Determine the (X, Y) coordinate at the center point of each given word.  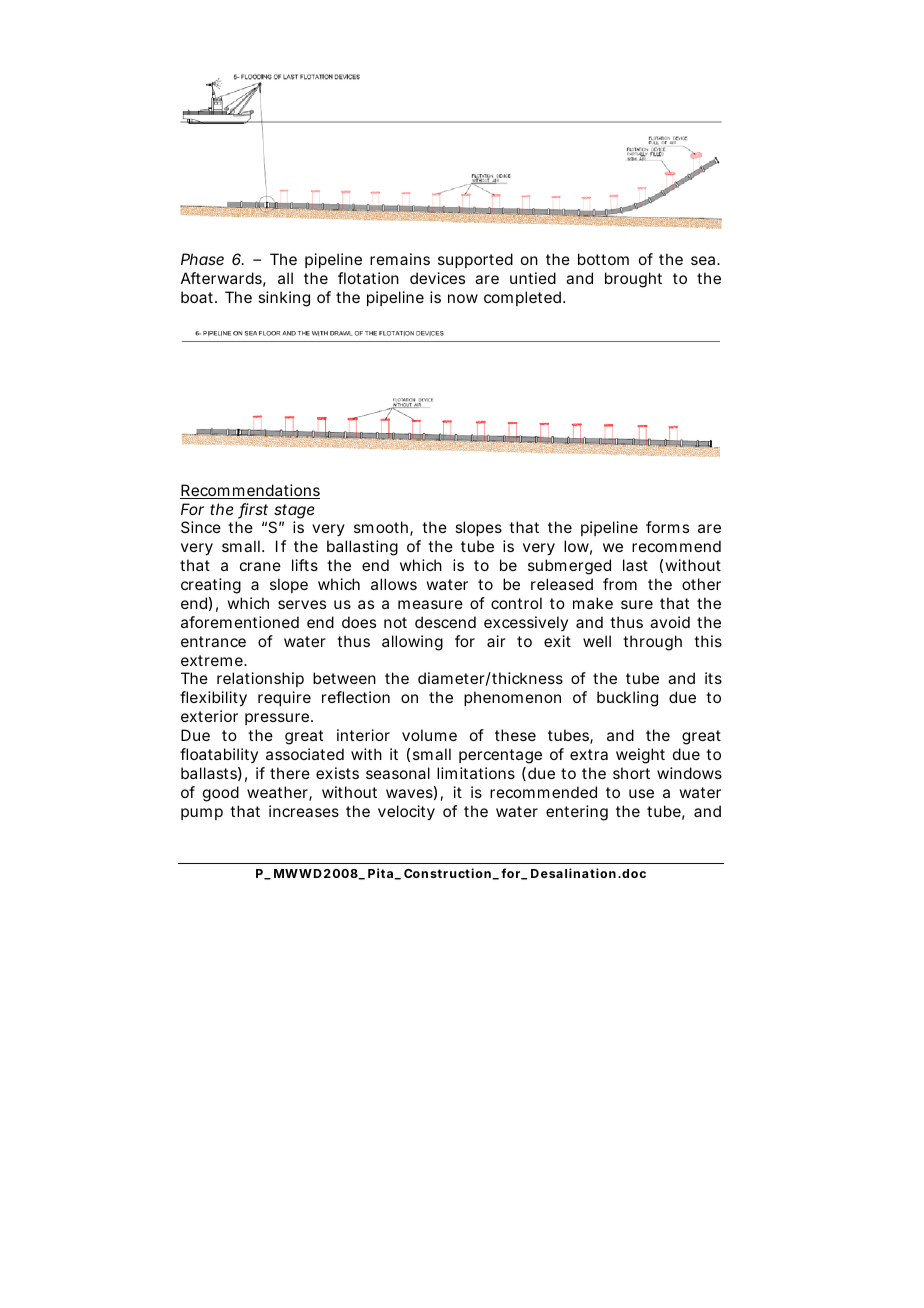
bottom (603, 259)
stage (294, 511)
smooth (383, 528)
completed (524, 298)
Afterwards (223, 279)
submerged (569, 567)
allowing (412, 643)
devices (437, 278)
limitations (476, 773)
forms (667, 527)
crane (260, 566)
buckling (627, 699)
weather (279, 793)
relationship (260, 679)
